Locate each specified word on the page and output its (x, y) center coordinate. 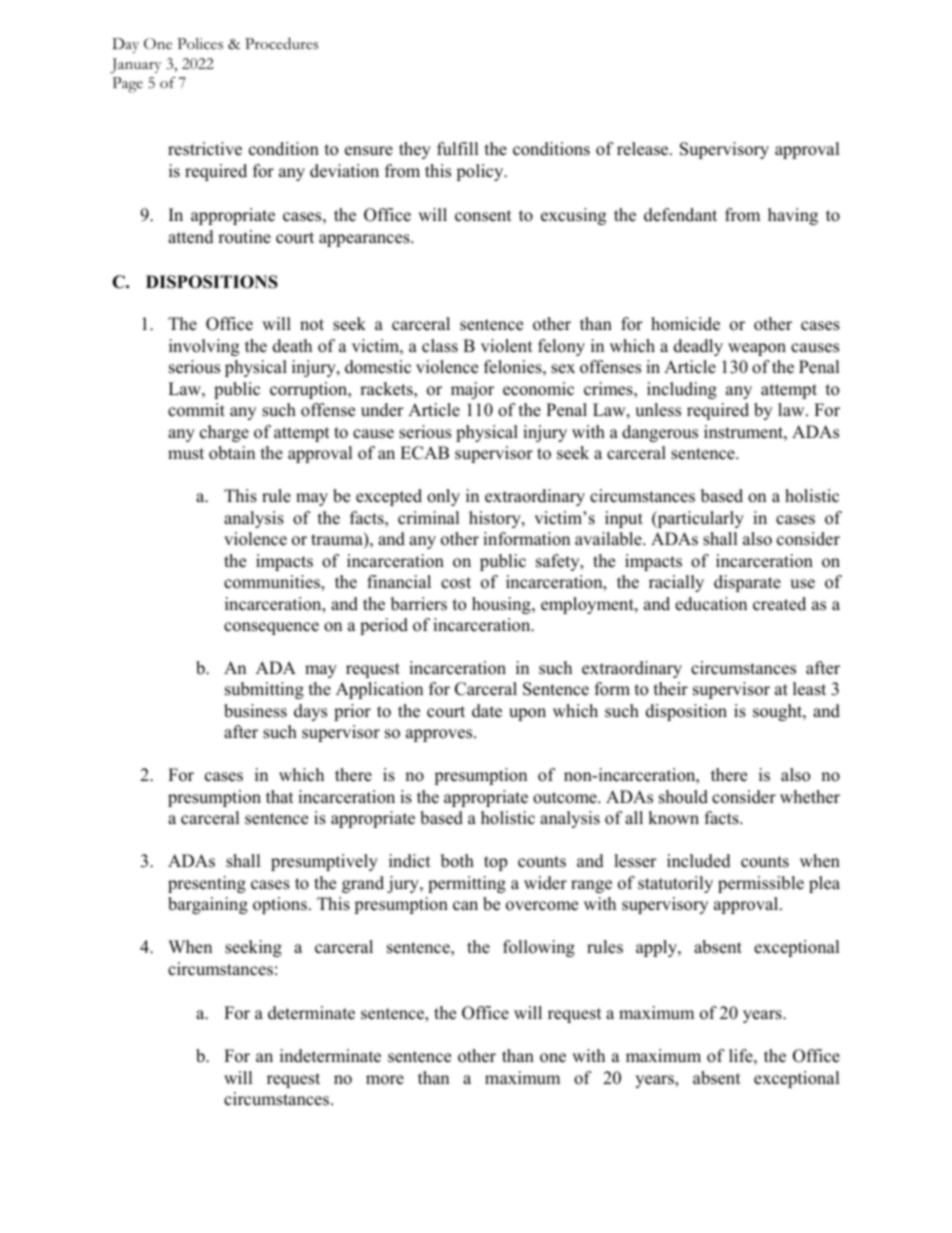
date (487, 711)
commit (196, 410)
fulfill (458, 149)
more (385, 1080)
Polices (200, 44)
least (809, 689)
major (472, 390)
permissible (761, 884)
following (539, 948)
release (644, 149)
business (255, 711)
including (682, 390)
